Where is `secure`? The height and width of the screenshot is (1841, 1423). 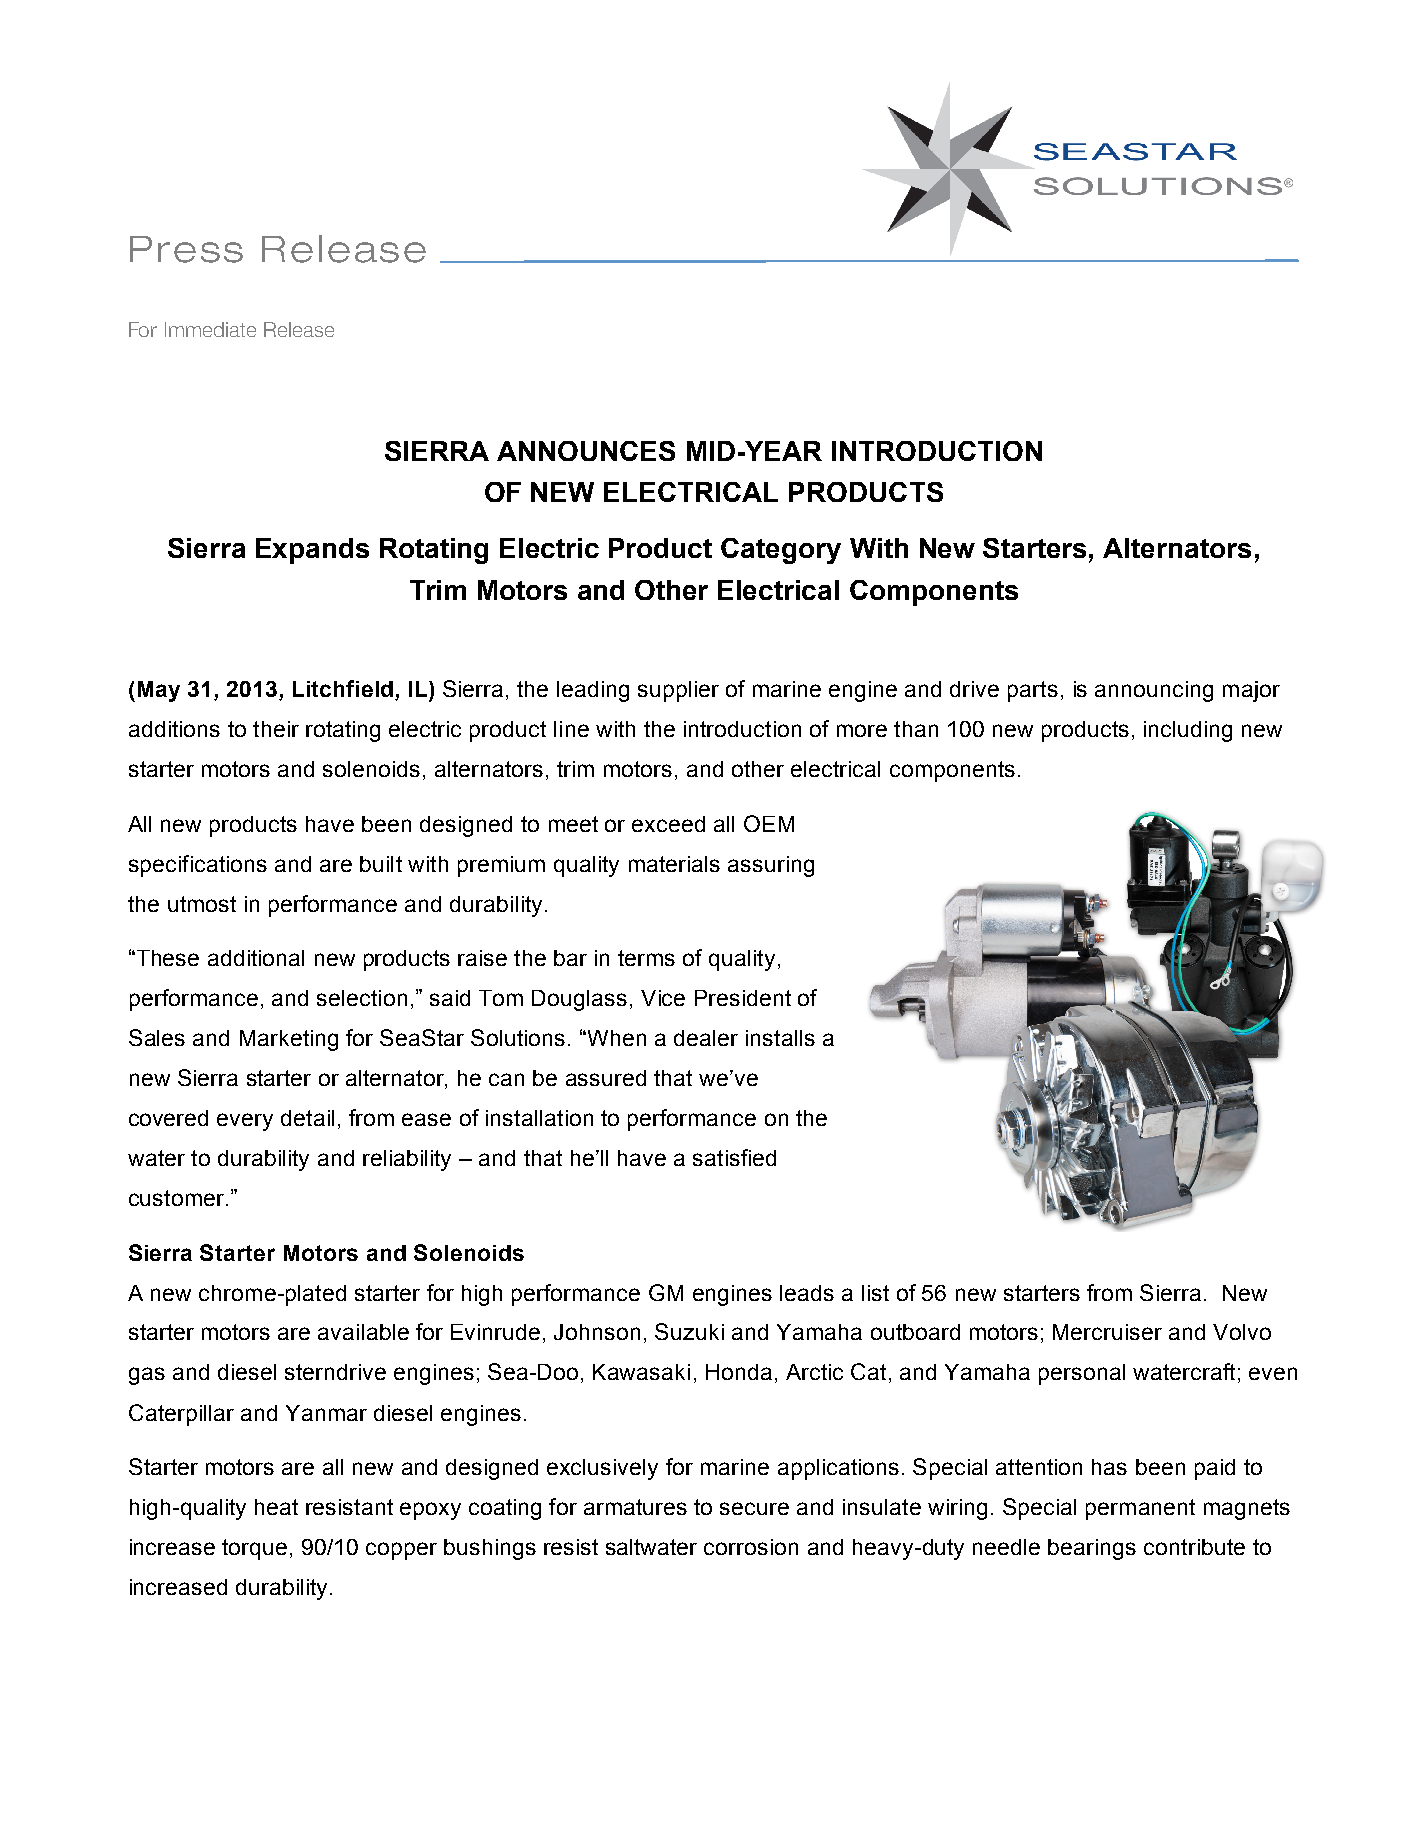
secure is located at coordinates (754, 1508).
